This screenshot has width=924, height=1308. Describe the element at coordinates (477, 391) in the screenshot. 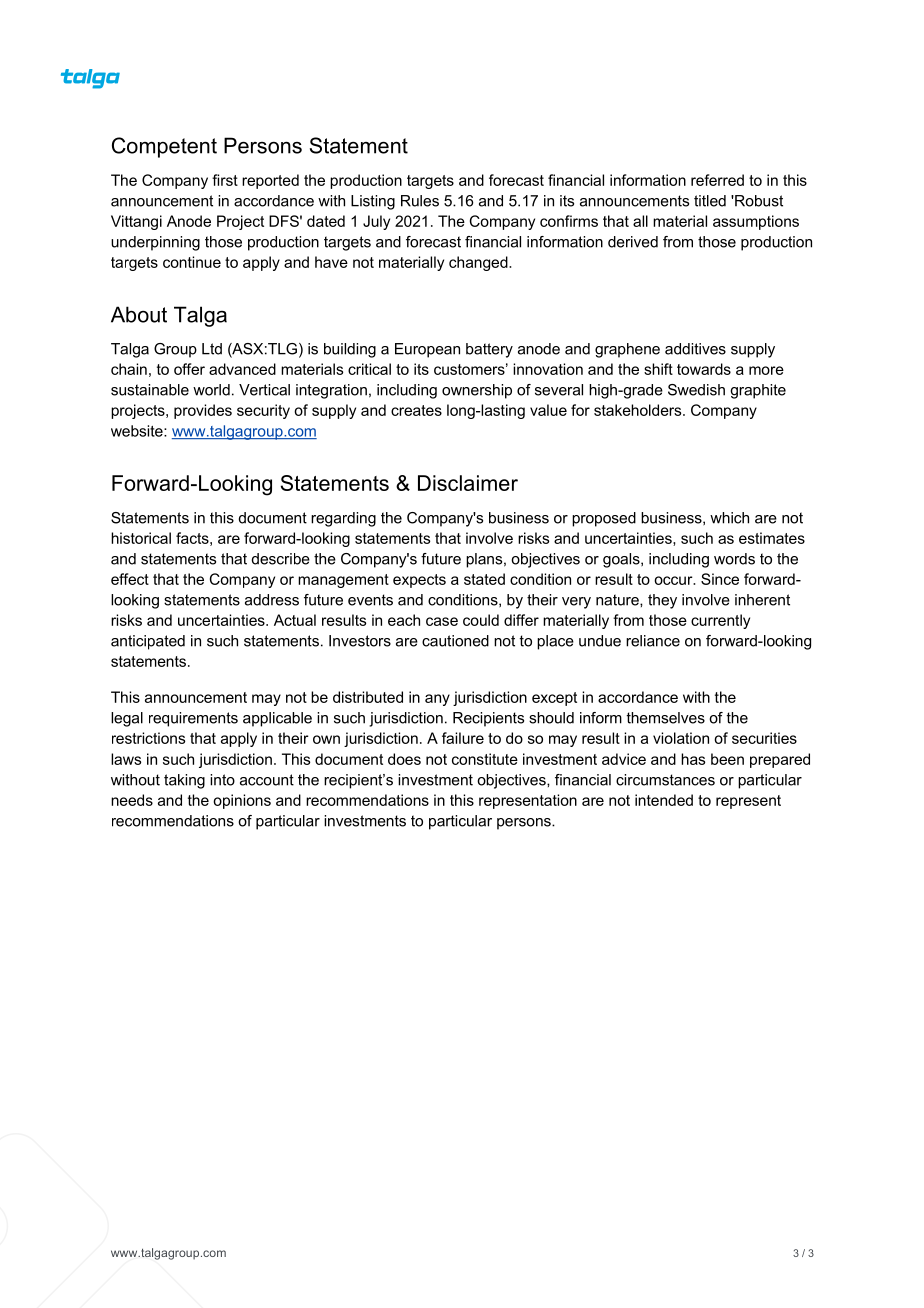

I see `ownership` at that location.
